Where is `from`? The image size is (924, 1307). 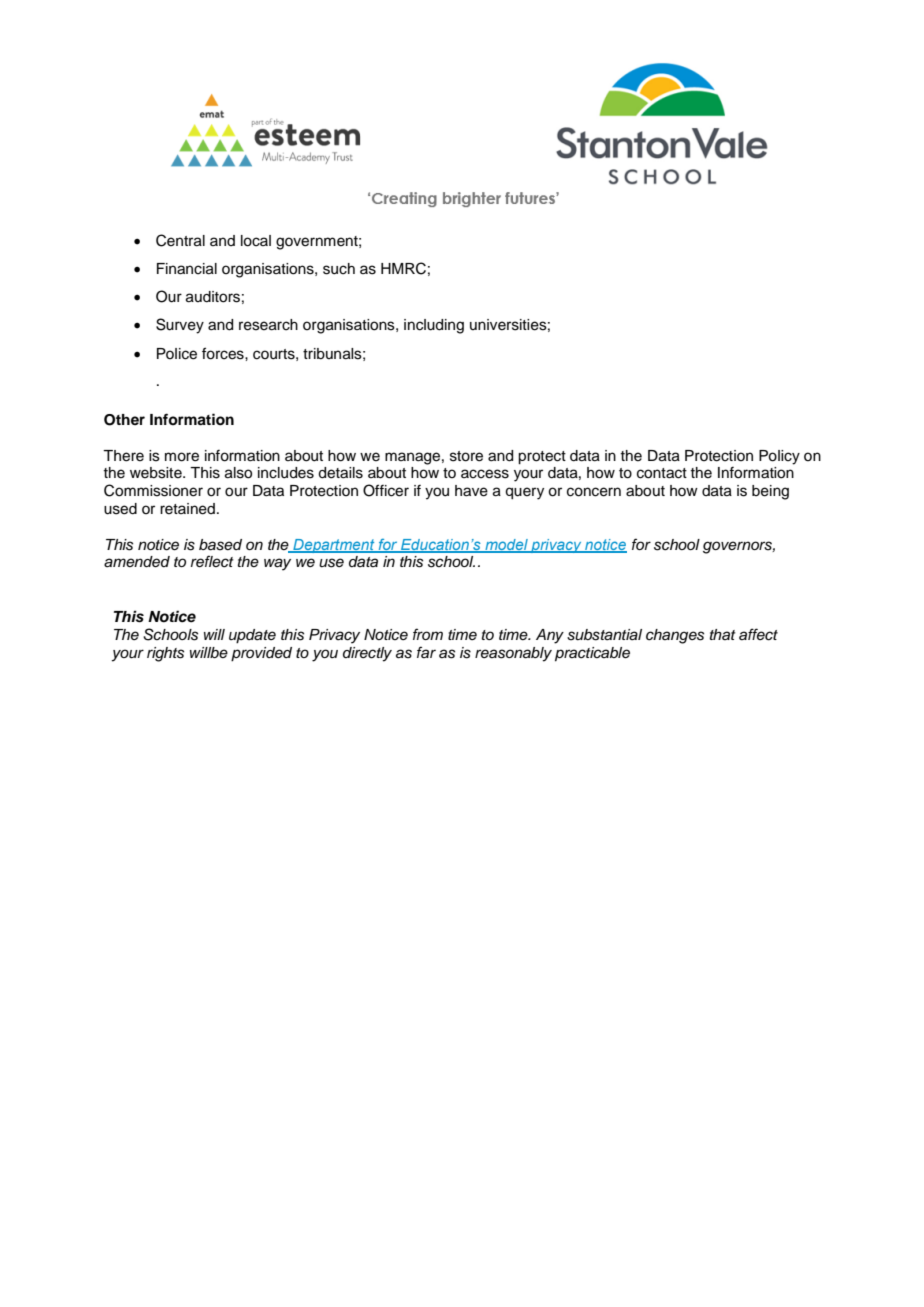
from is located at coordinates (428, 634).
